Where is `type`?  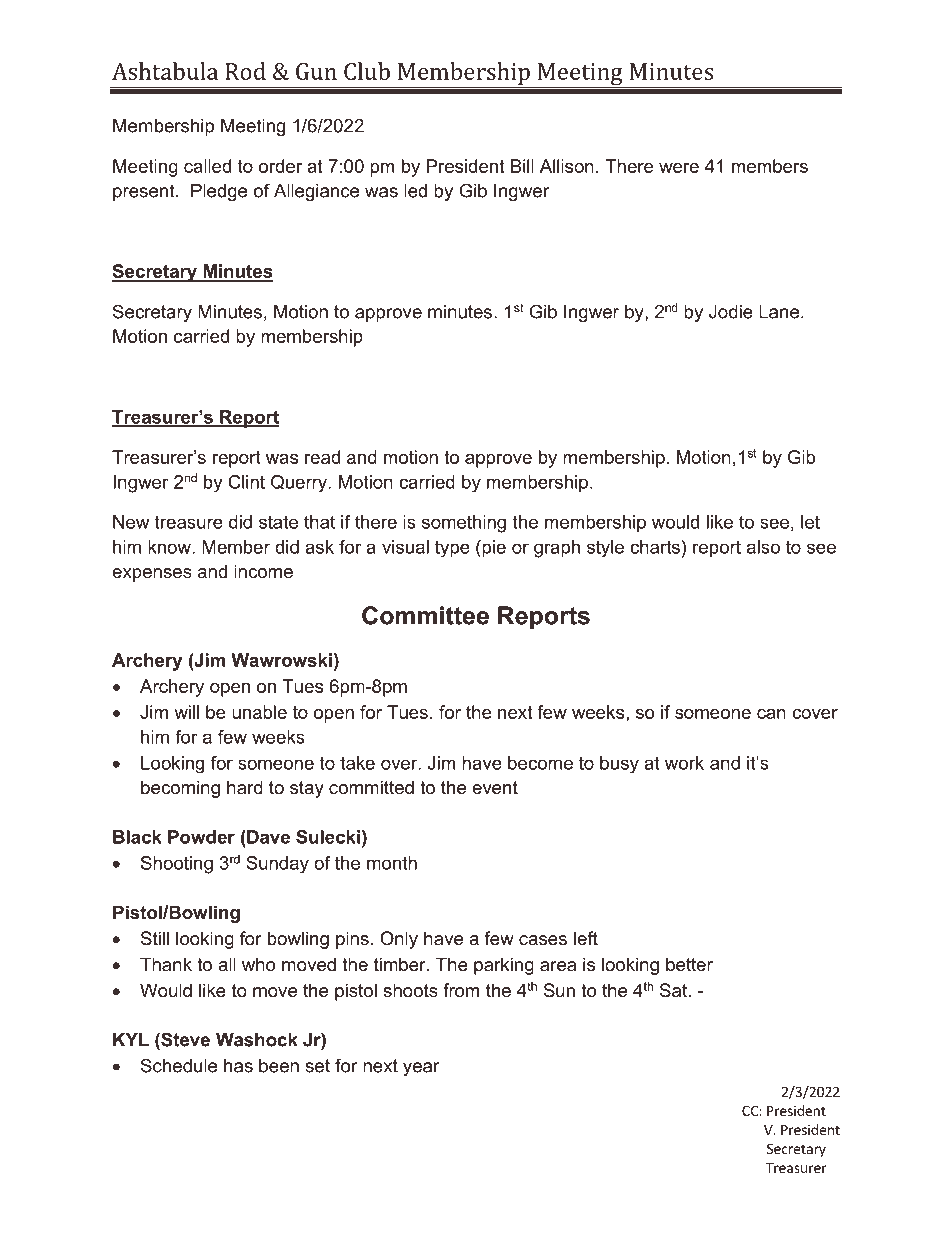
type is located at coordinates (452, 549).
